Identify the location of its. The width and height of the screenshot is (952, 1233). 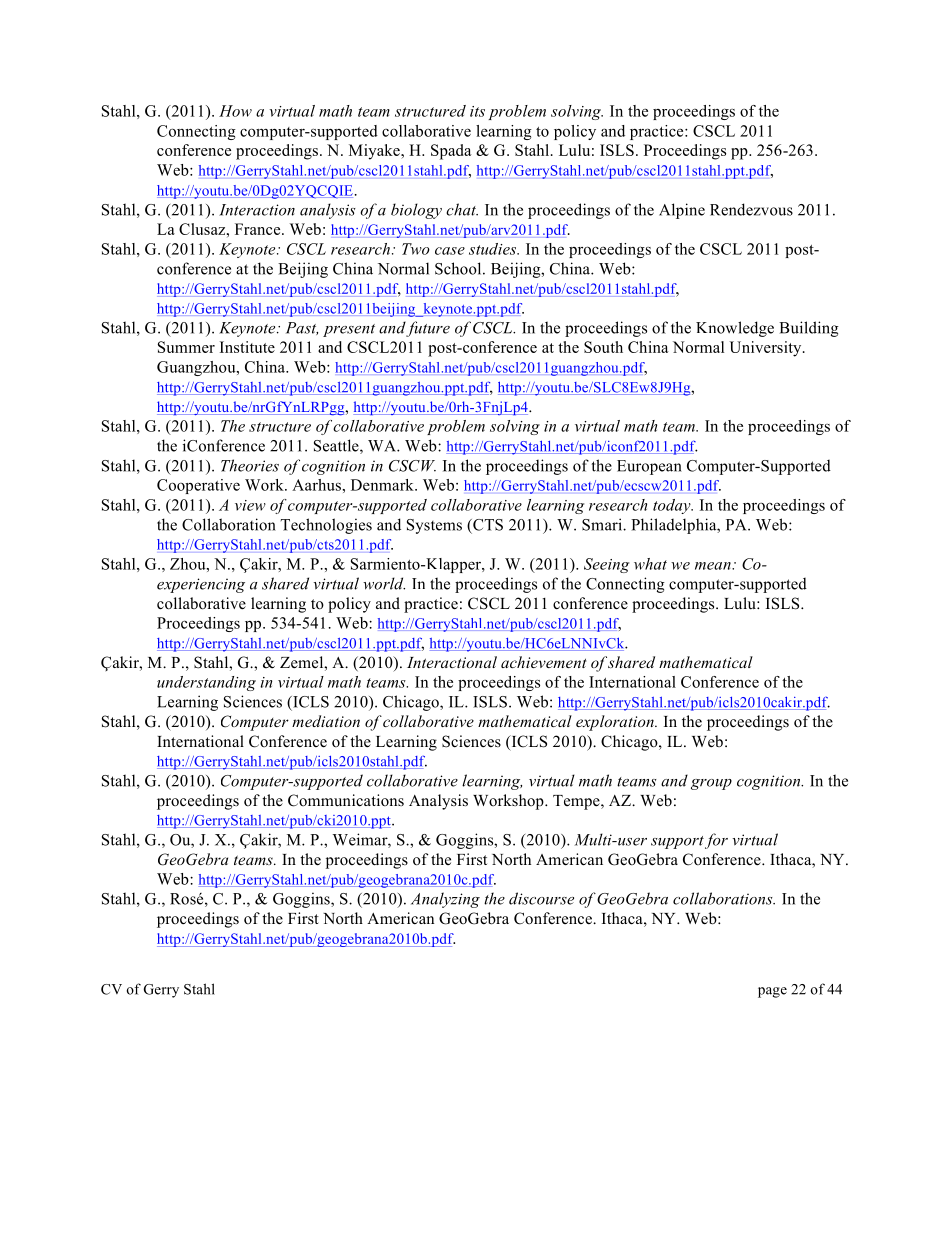
(477, 111).
